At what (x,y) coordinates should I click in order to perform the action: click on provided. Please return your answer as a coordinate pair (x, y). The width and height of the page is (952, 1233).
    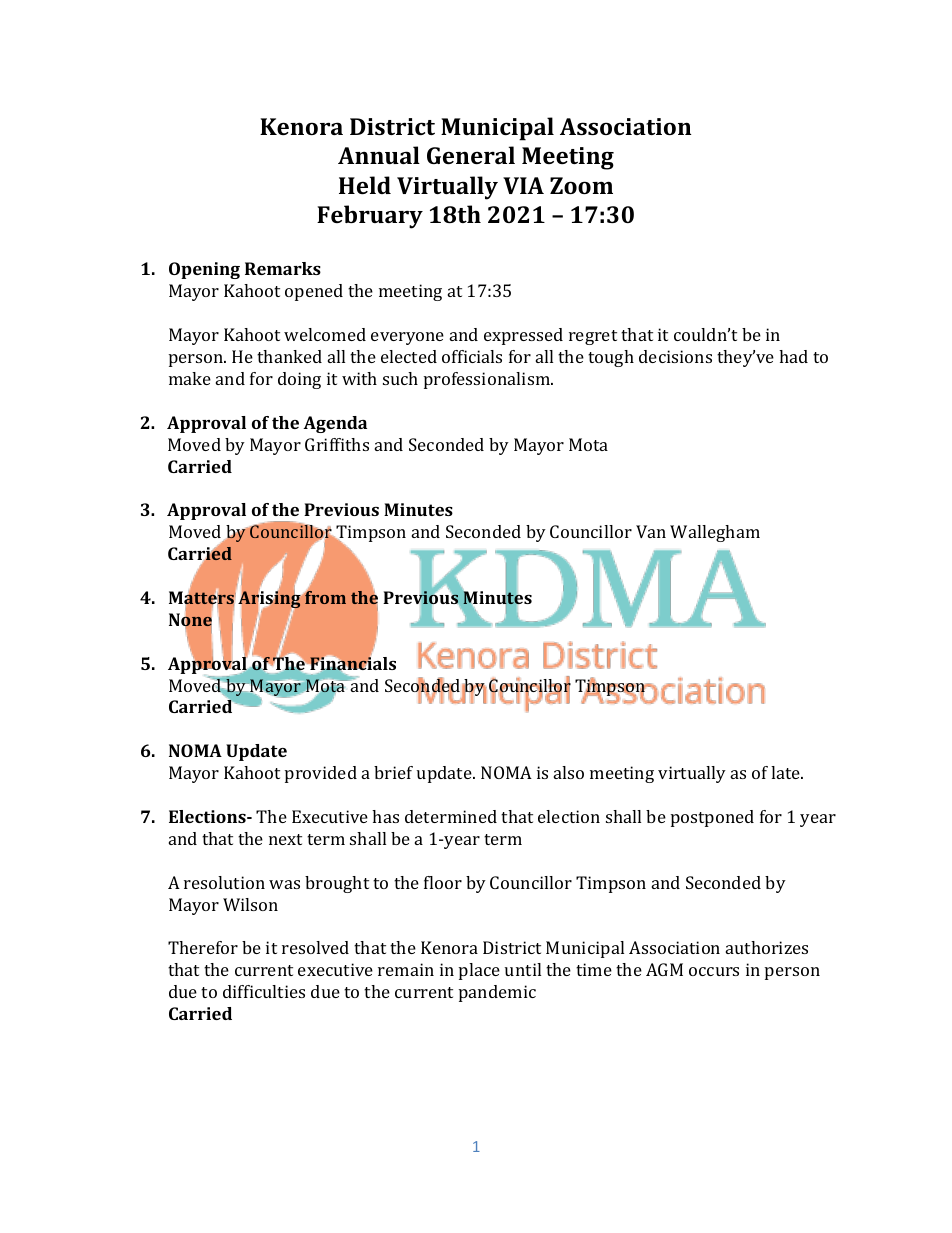
    Looking at the image, I should click on (321, 774).
